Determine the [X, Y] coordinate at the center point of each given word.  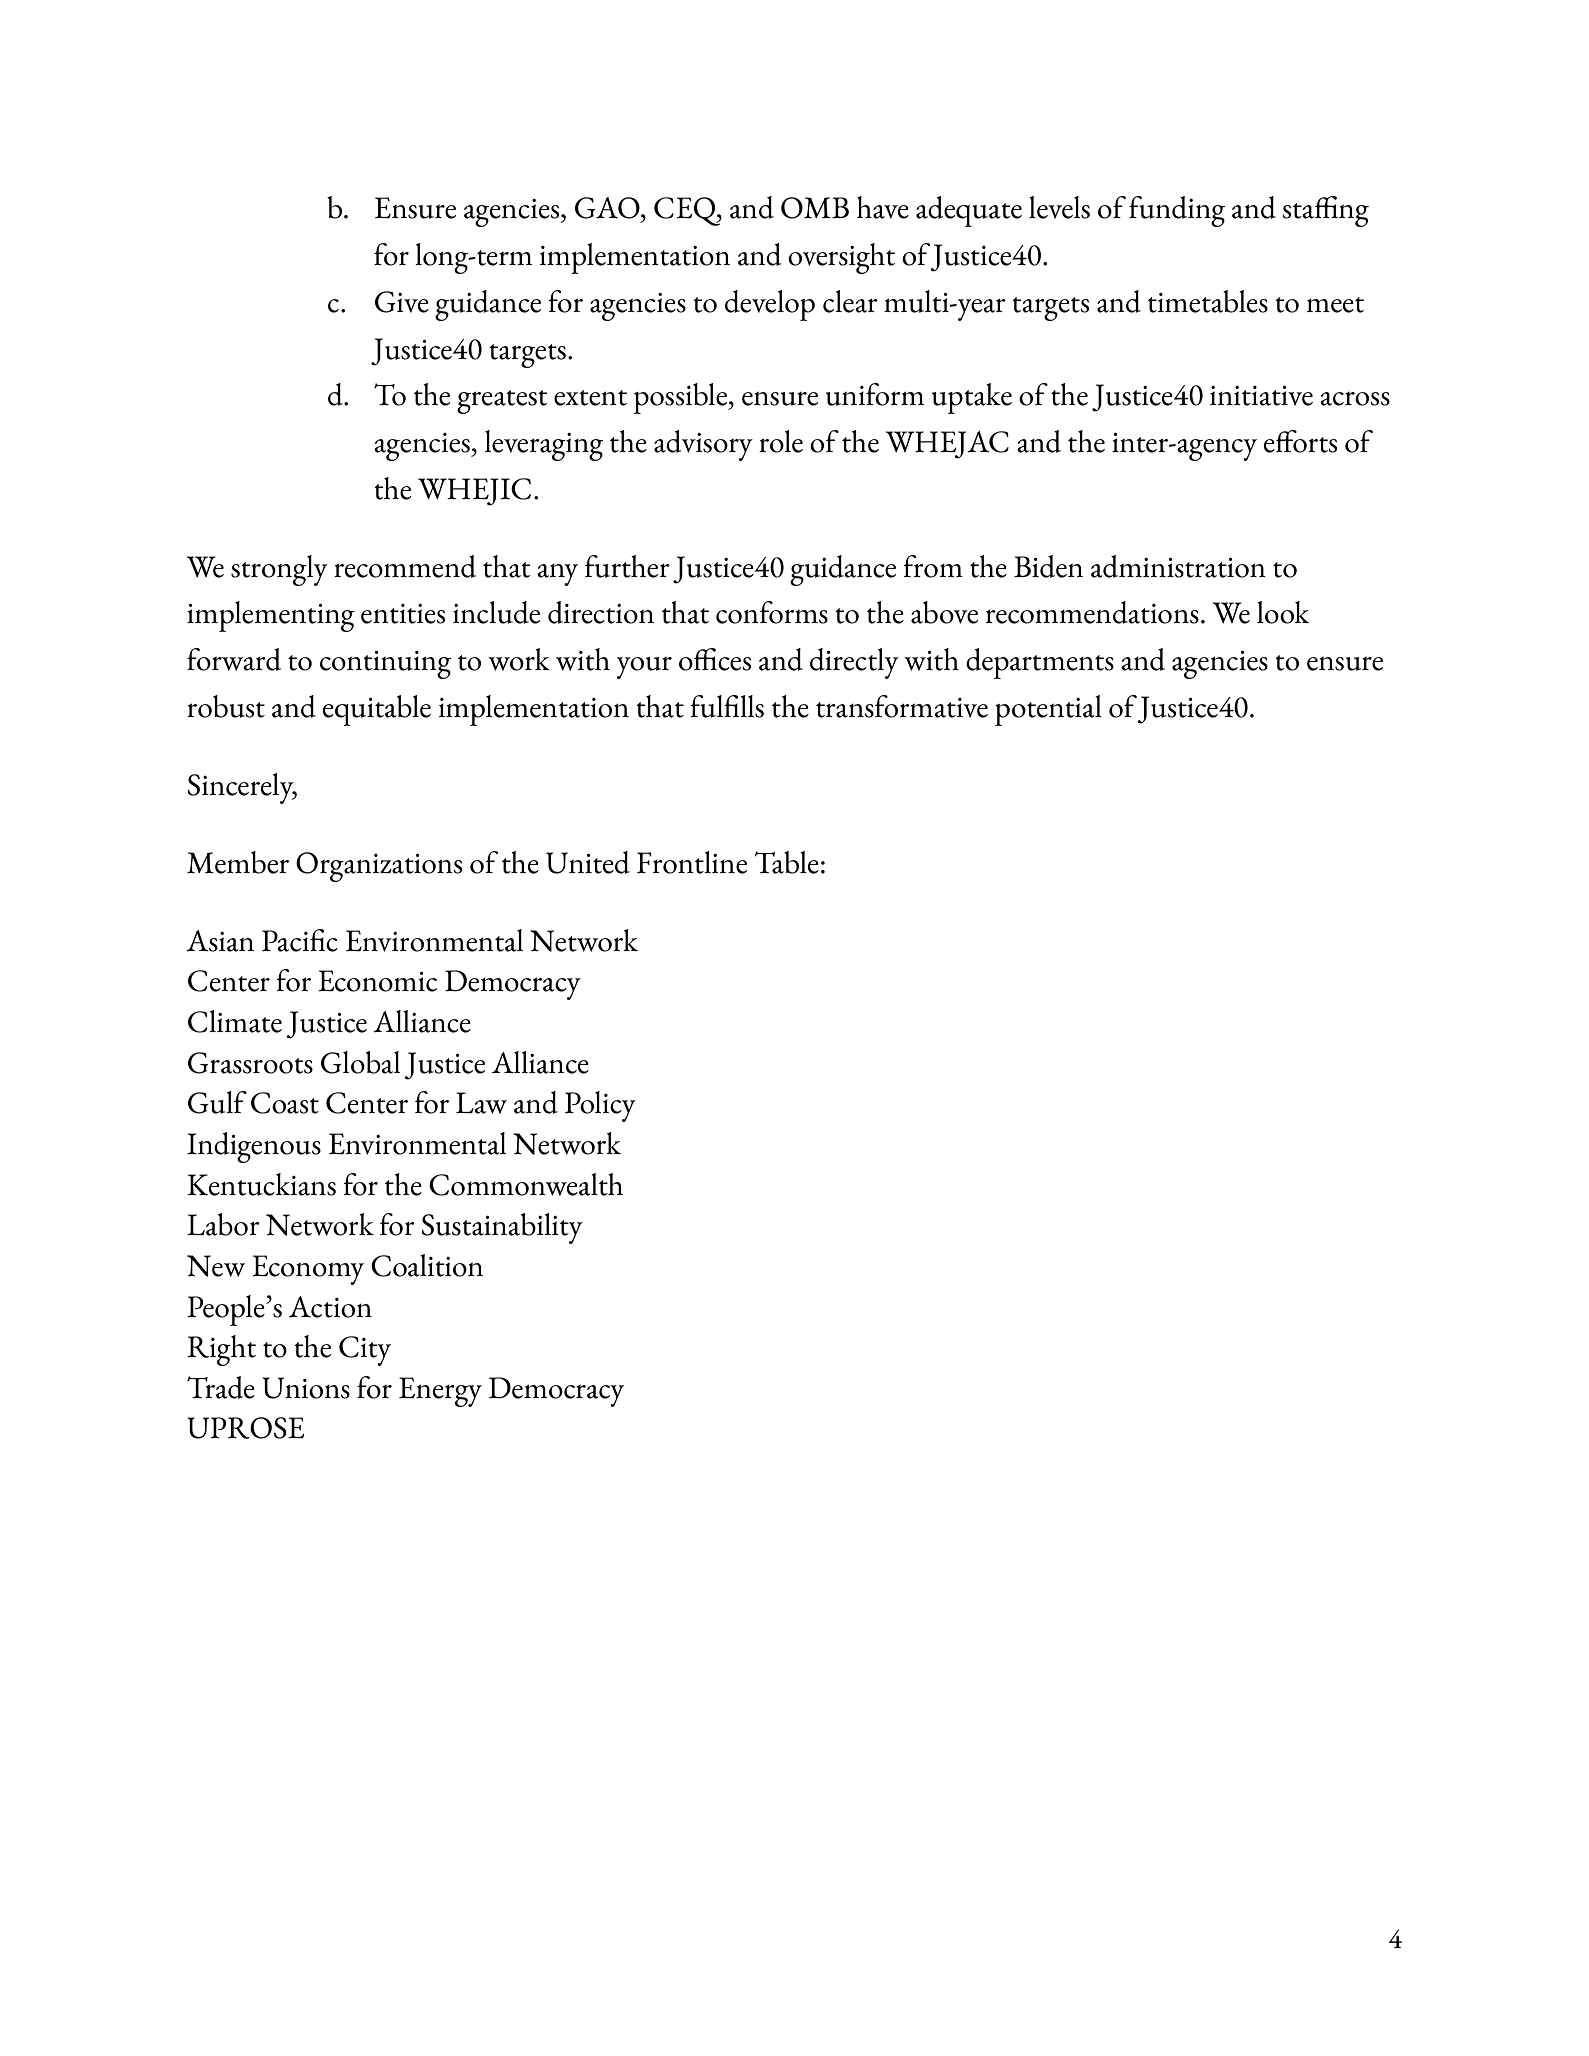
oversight [841, 258]
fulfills [727, 706]
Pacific [300, 940]
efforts [1300, 441]
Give [402, 302]
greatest [502, 402]
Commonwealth [526, 1184]
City [365, 1351]
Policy [600, 1106]
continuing [385, 665]
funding [1177, 211]
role [781, 441]
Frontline [692, 862]
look [1283, 612]
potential [1048, 710]
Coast [285, 1103]
